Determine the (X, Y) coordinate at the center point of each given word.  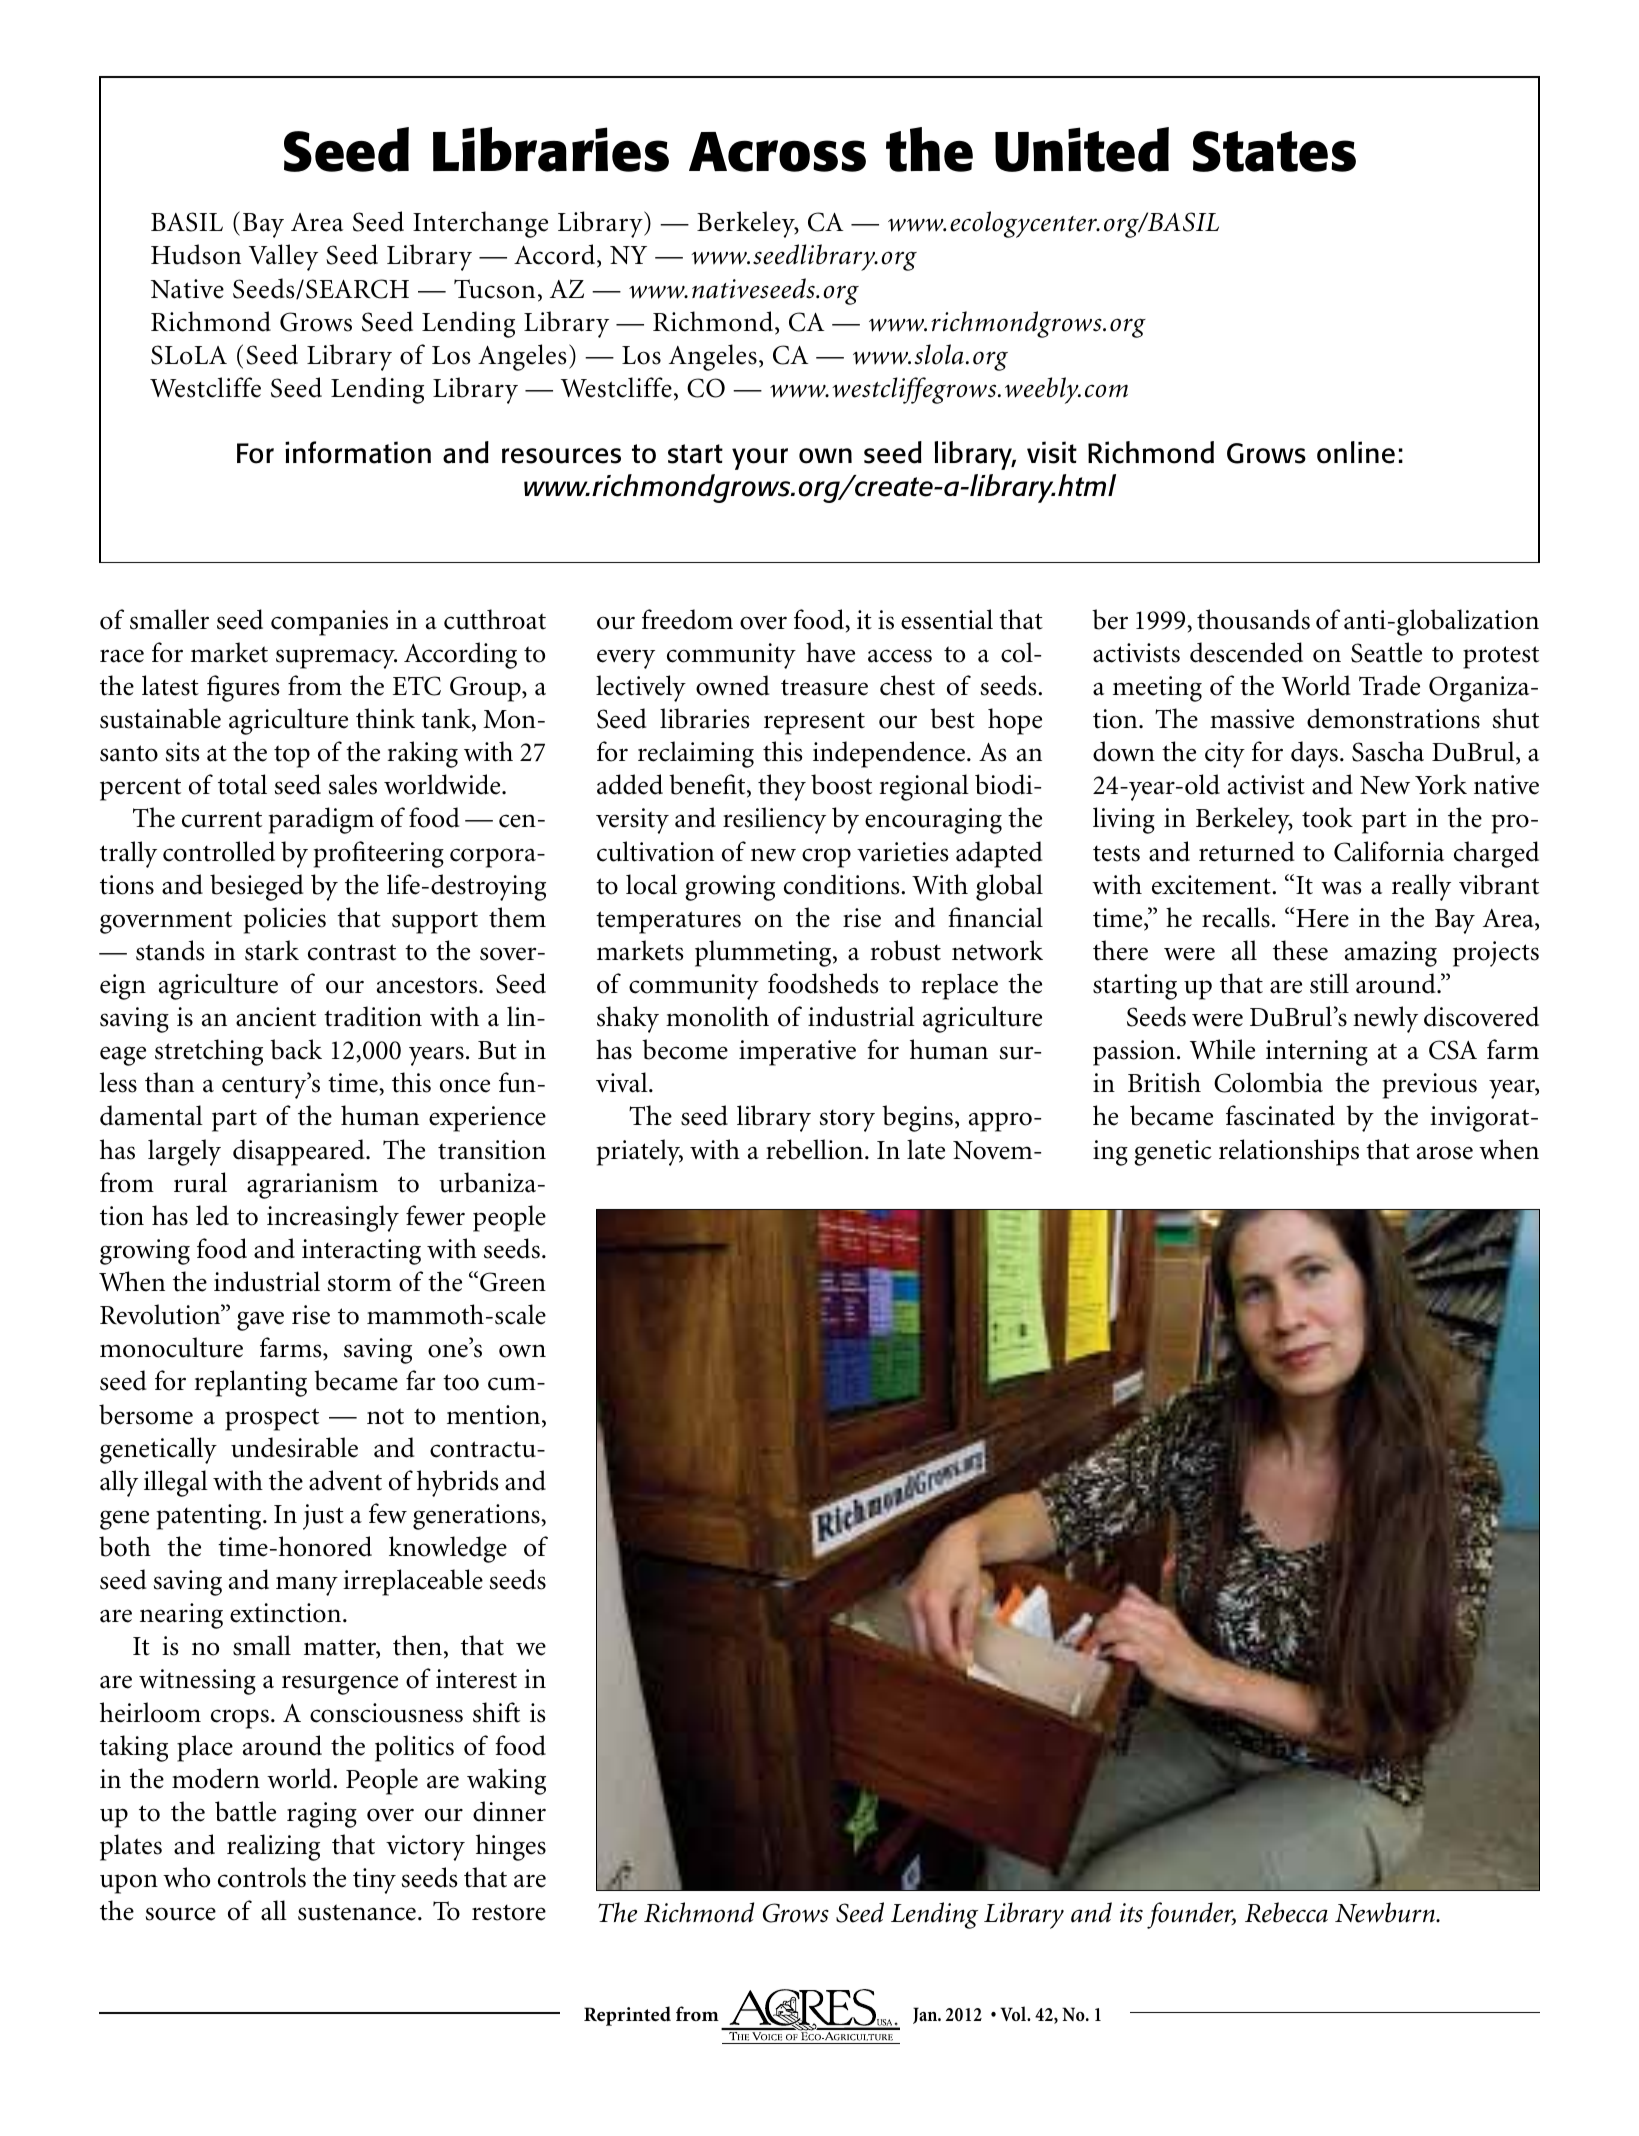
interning (1317, 1053)
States (1274, 151)
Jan (926, 2015)
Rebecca (1286, 1912)
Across (777, 152)
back (296, 1049)
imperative (797, 1053)
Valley (283, 257)
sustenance (357, 1912)
